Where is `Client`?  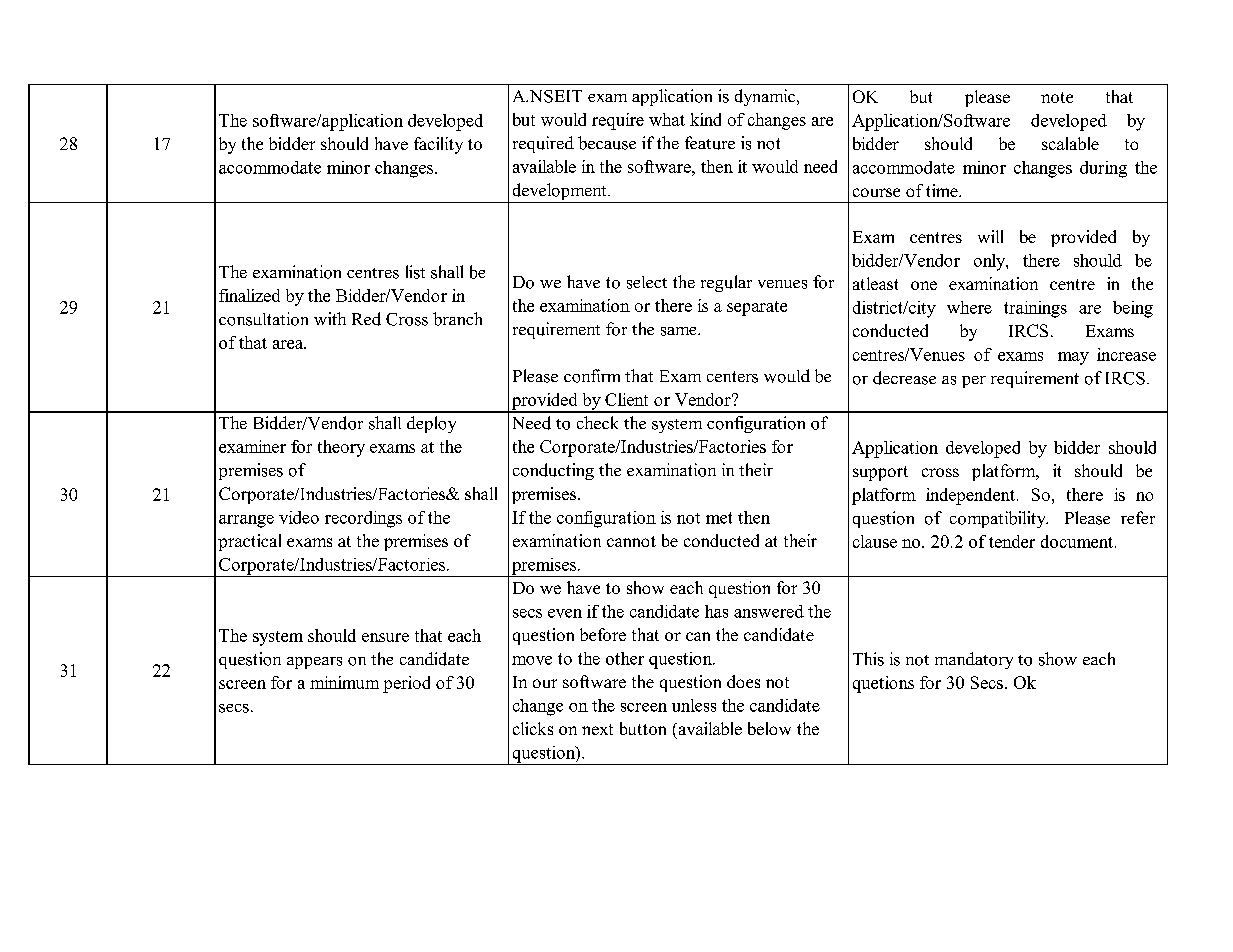 Client is located at coordinates (626, 399).
